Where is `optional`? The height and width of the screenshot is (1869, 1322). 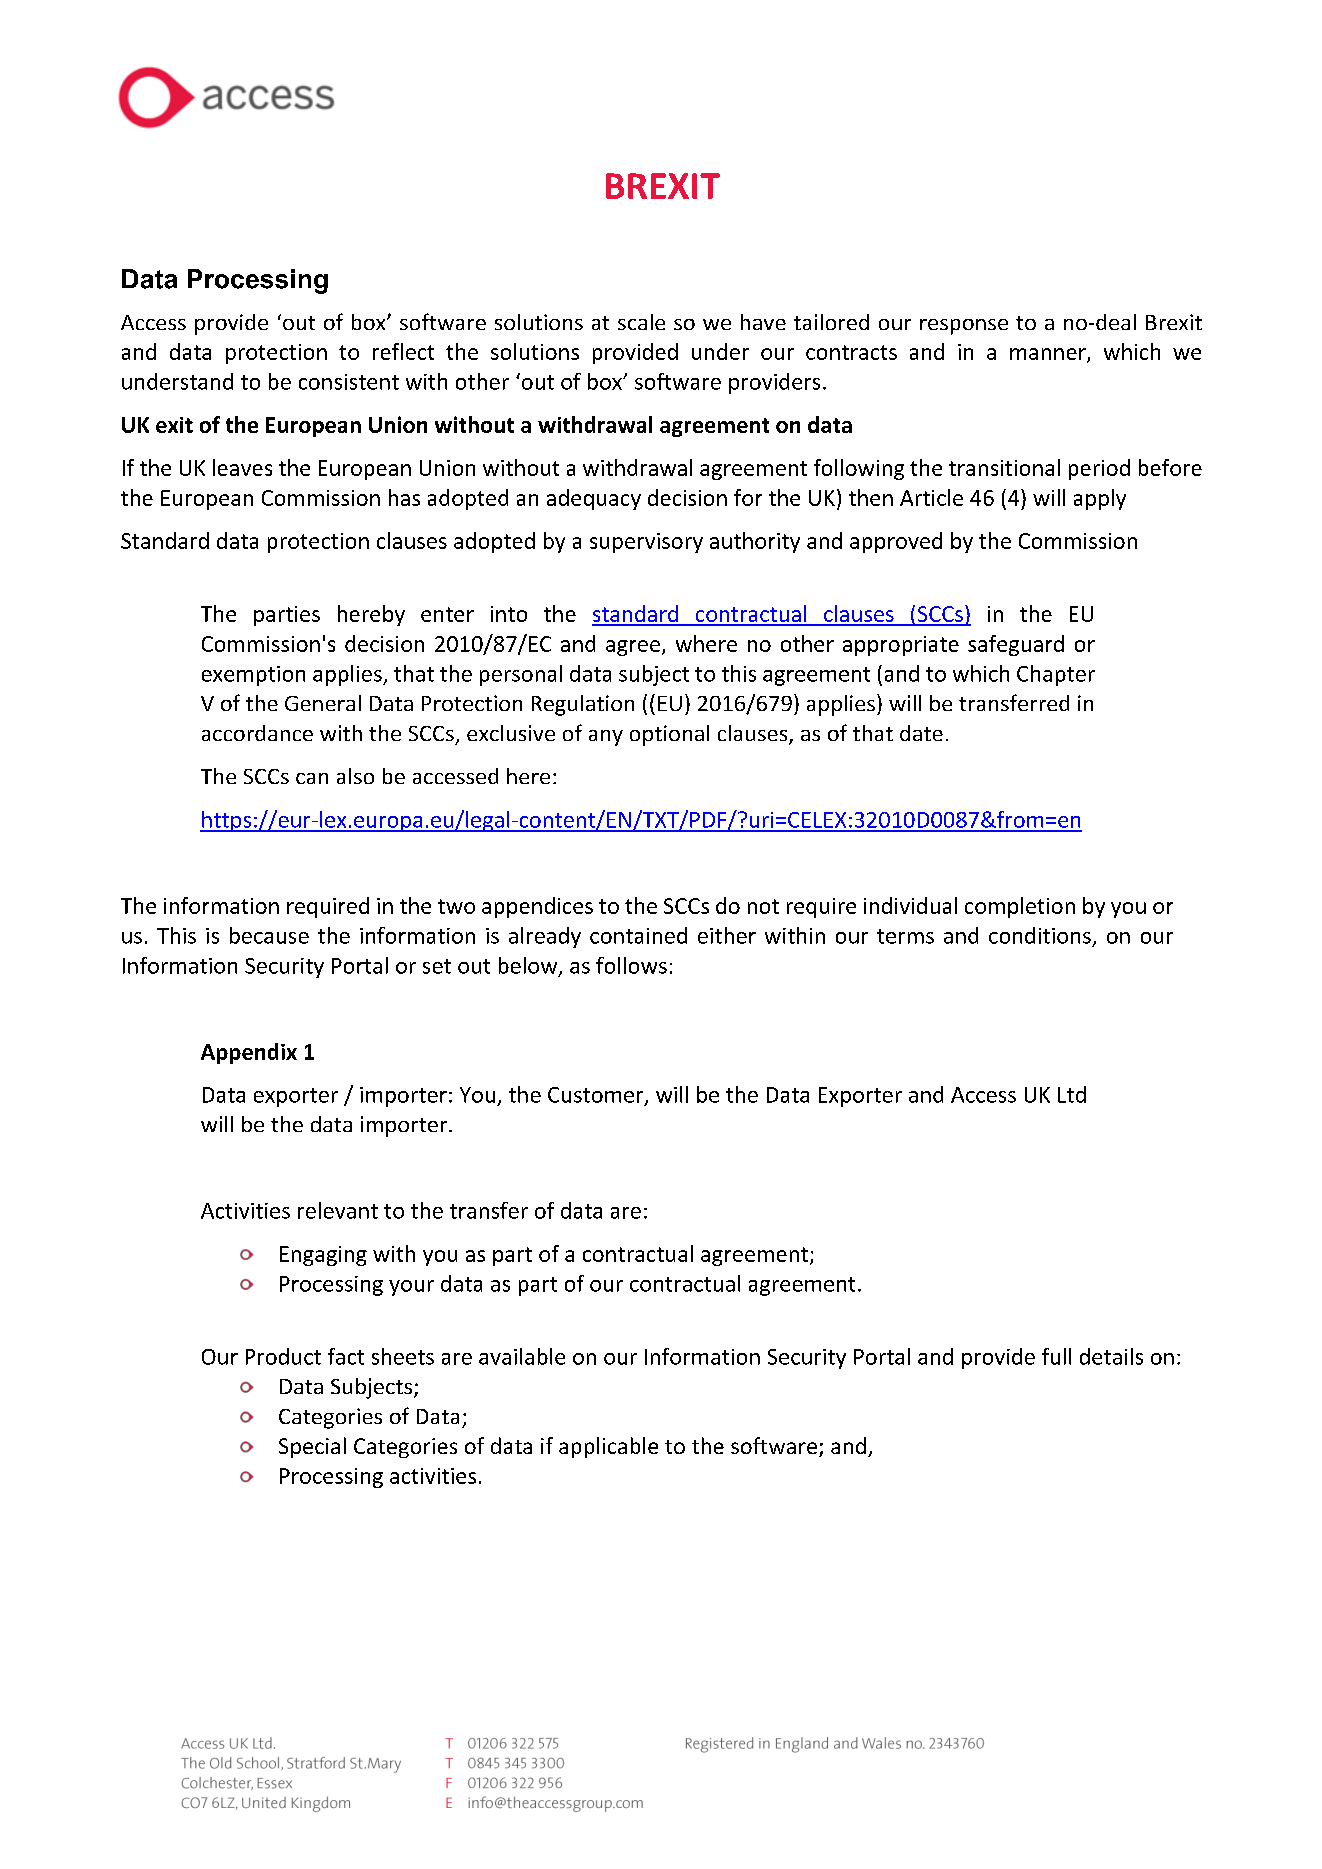
optional is located at coordinates (669, 735).
